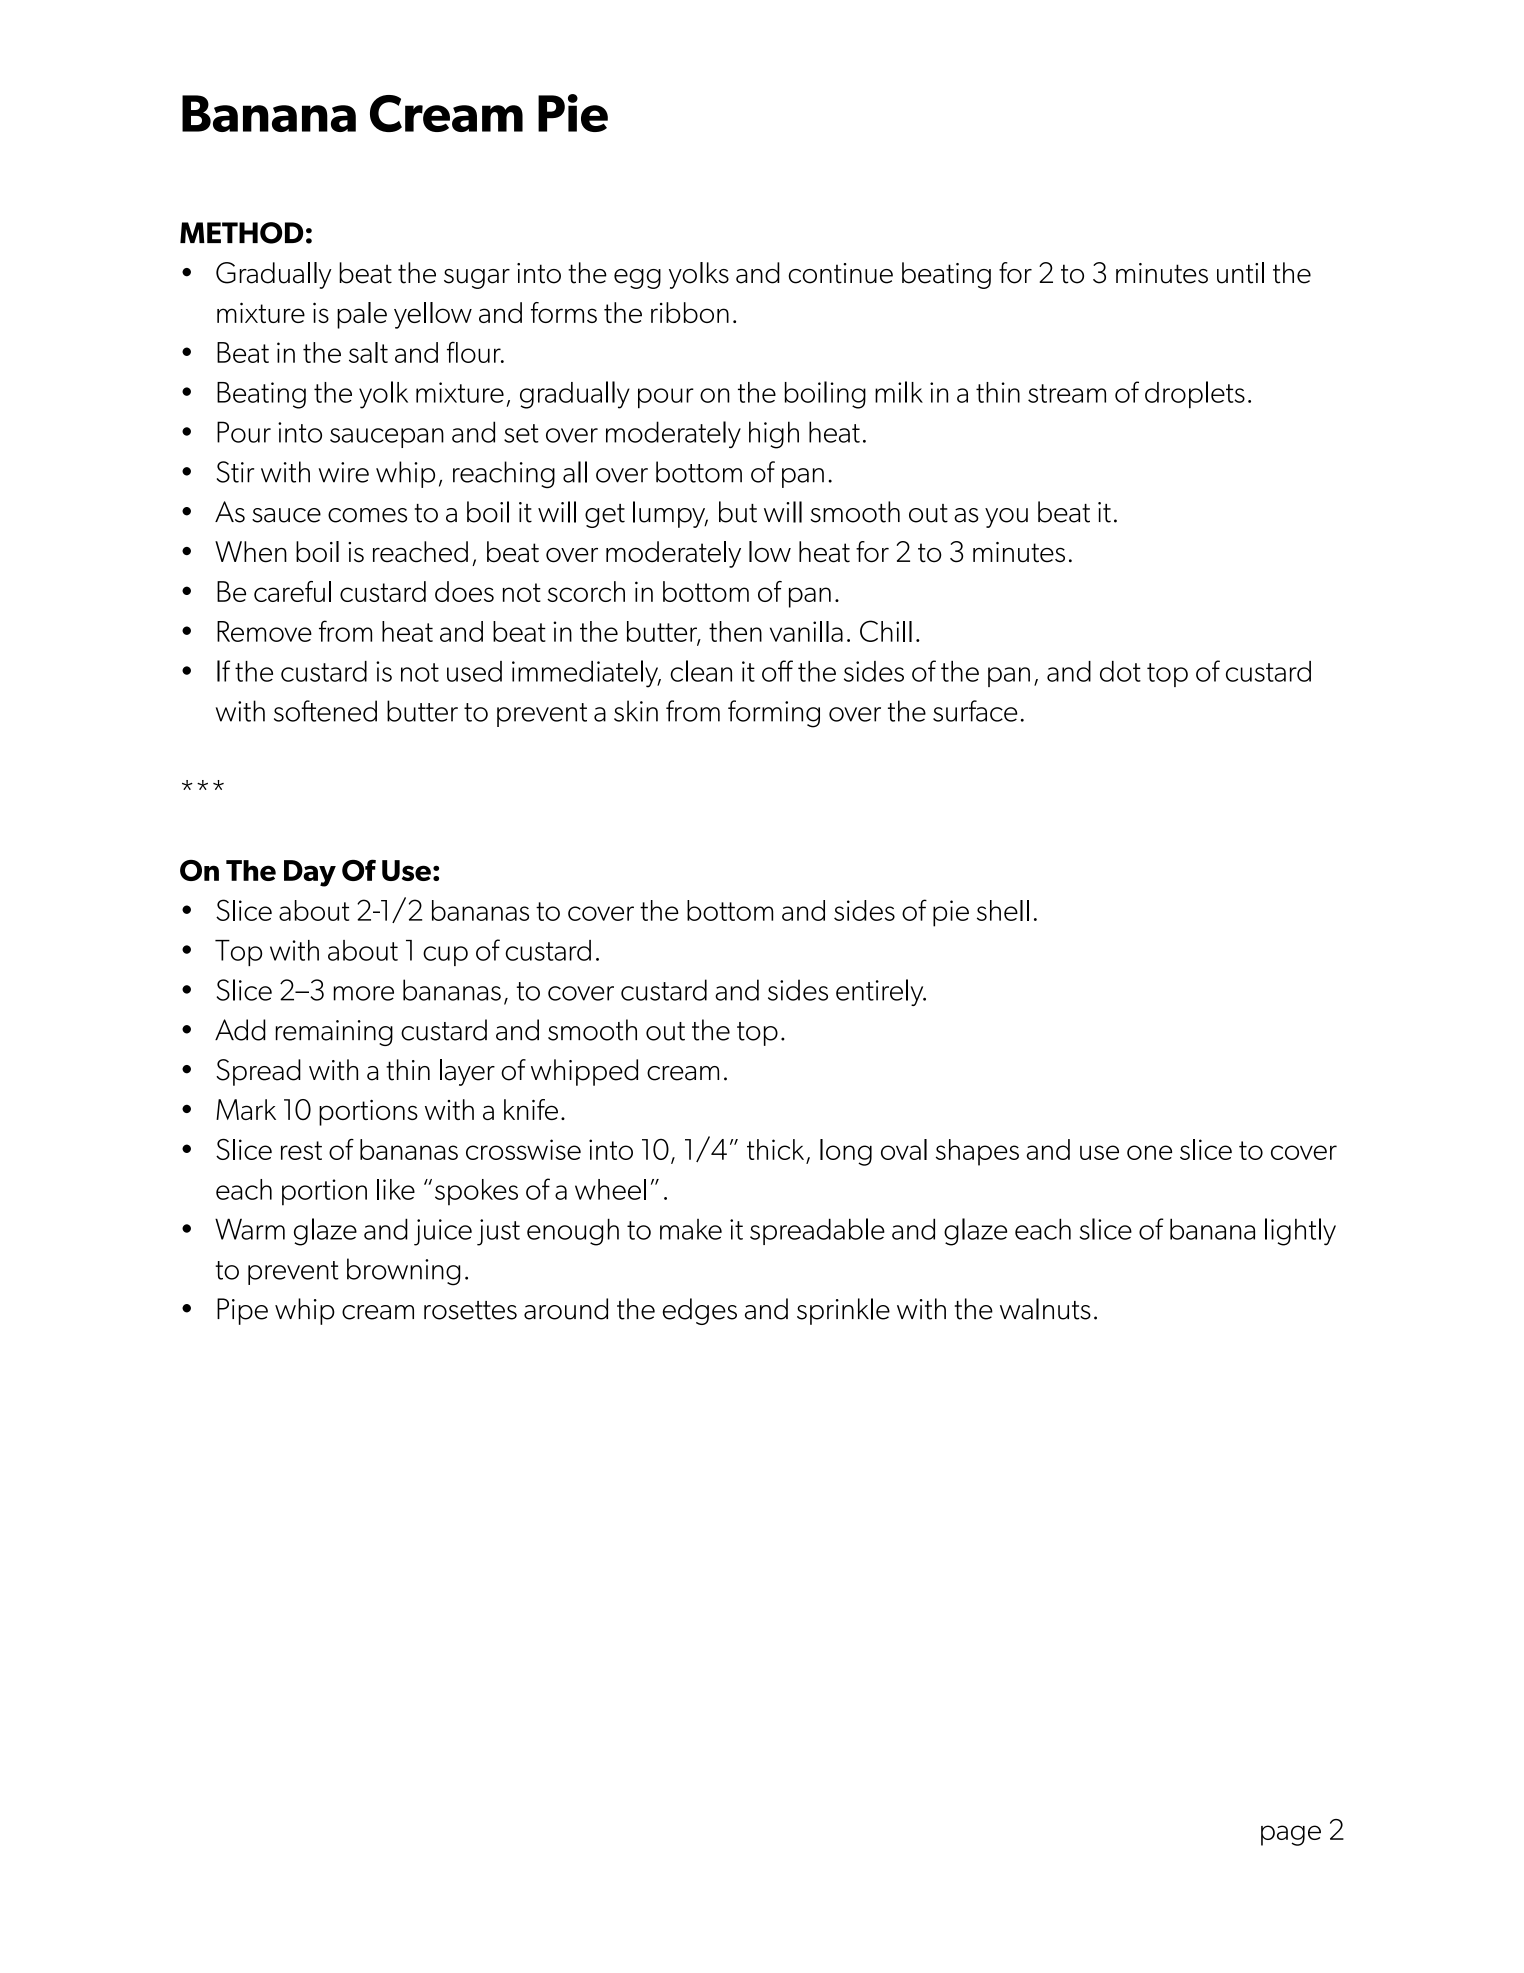  I want to click on pale, so click(362, 315).
